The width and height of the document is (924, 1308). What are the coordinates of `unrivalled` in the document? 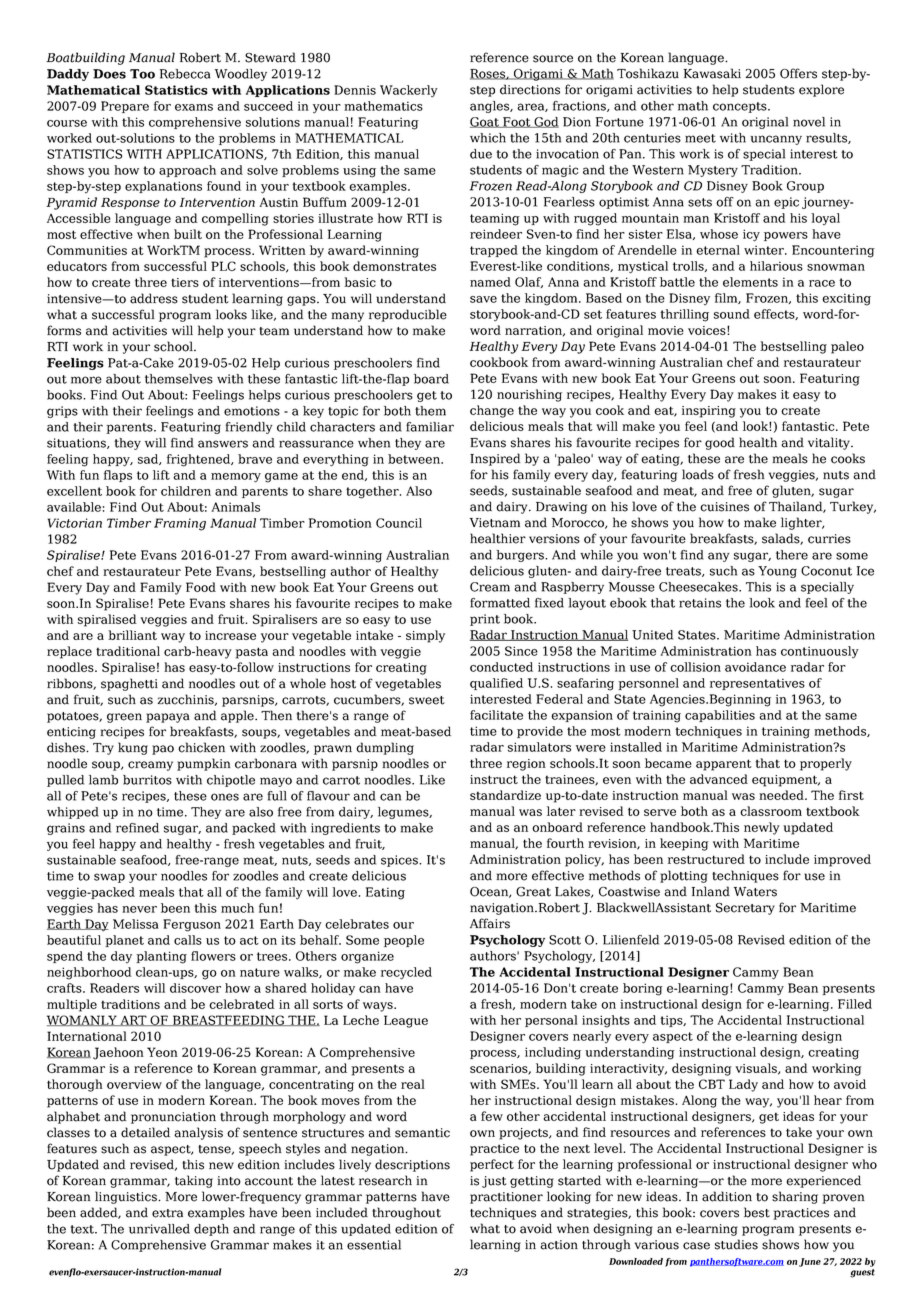 It's located at (159, 1229).
